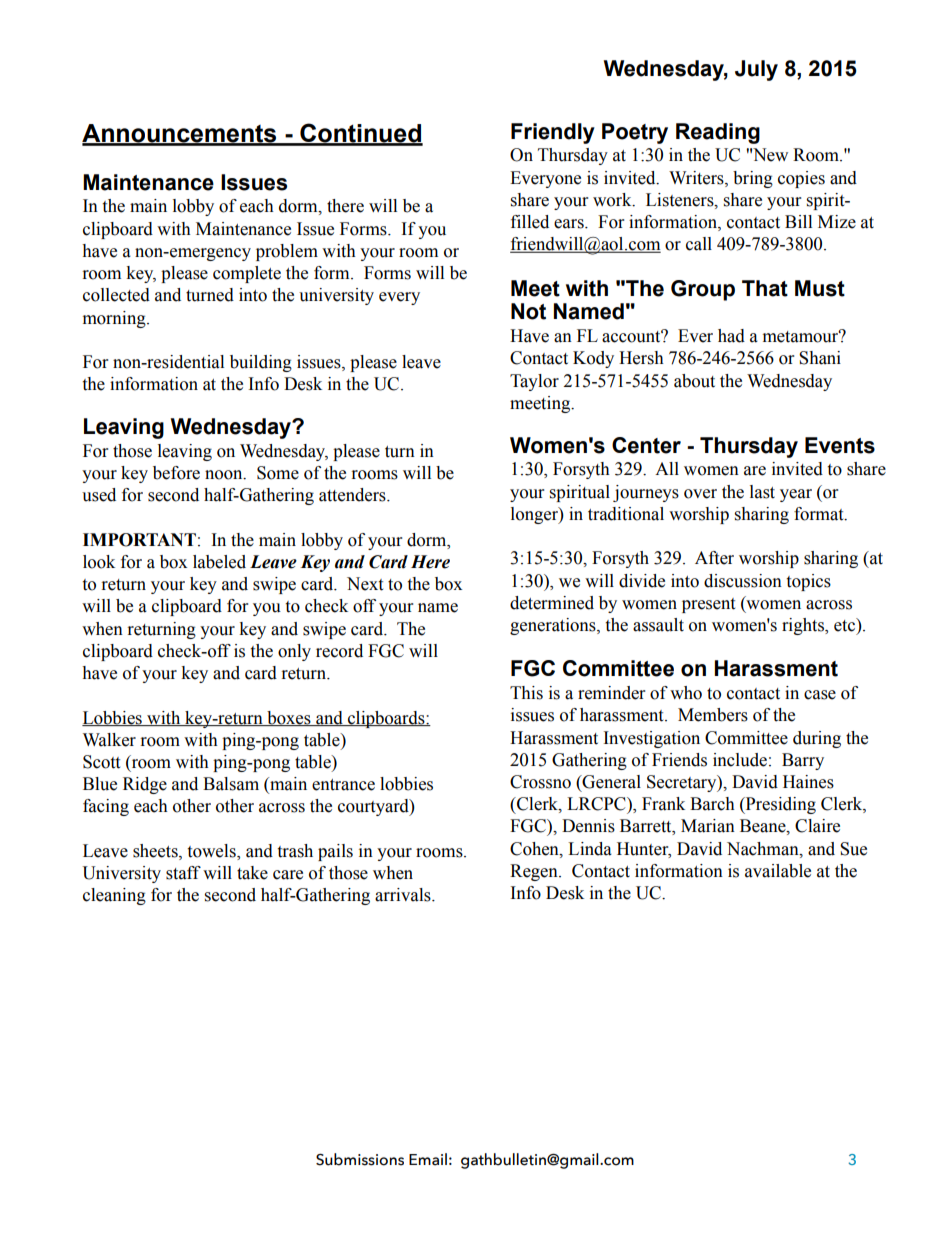  Describe the element at coordinates (756, 70) in the screenshot. I see `July` at that location.
